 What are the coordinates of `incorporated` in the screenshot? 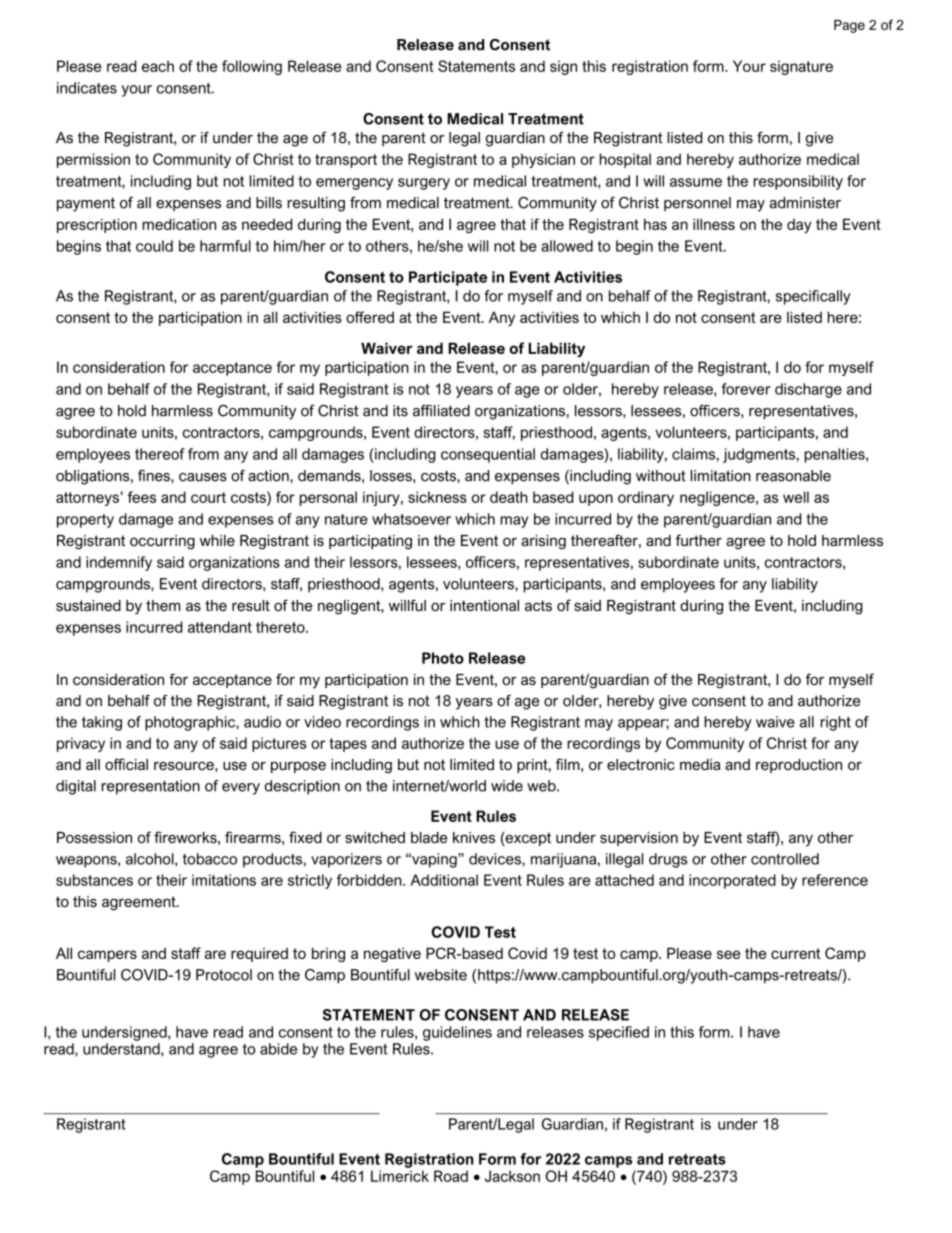 It's located at (732, 881).
